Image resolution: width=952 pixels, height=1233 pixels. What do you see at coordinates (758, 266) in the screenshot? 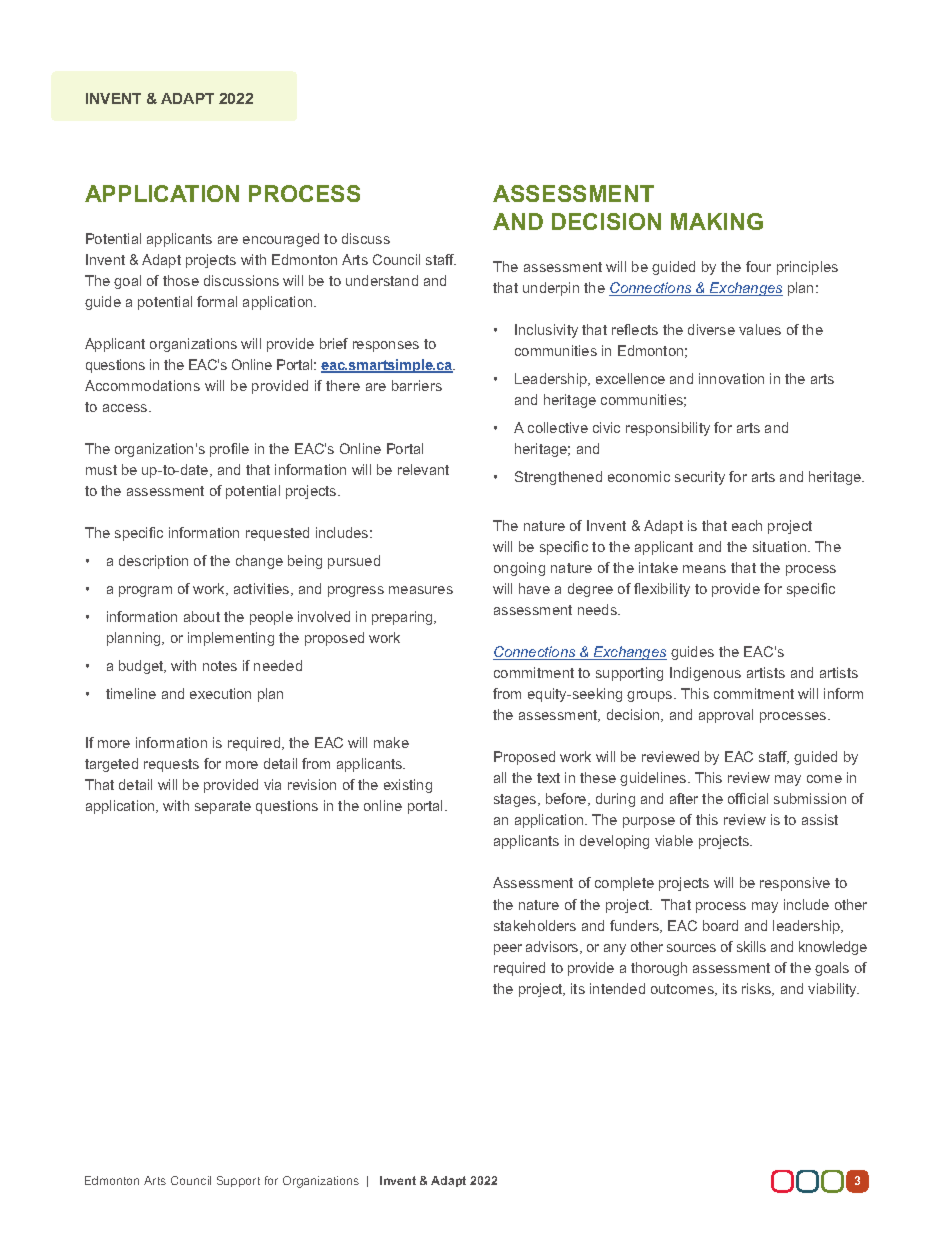
I see `four` at bounding box center [758, 266].
